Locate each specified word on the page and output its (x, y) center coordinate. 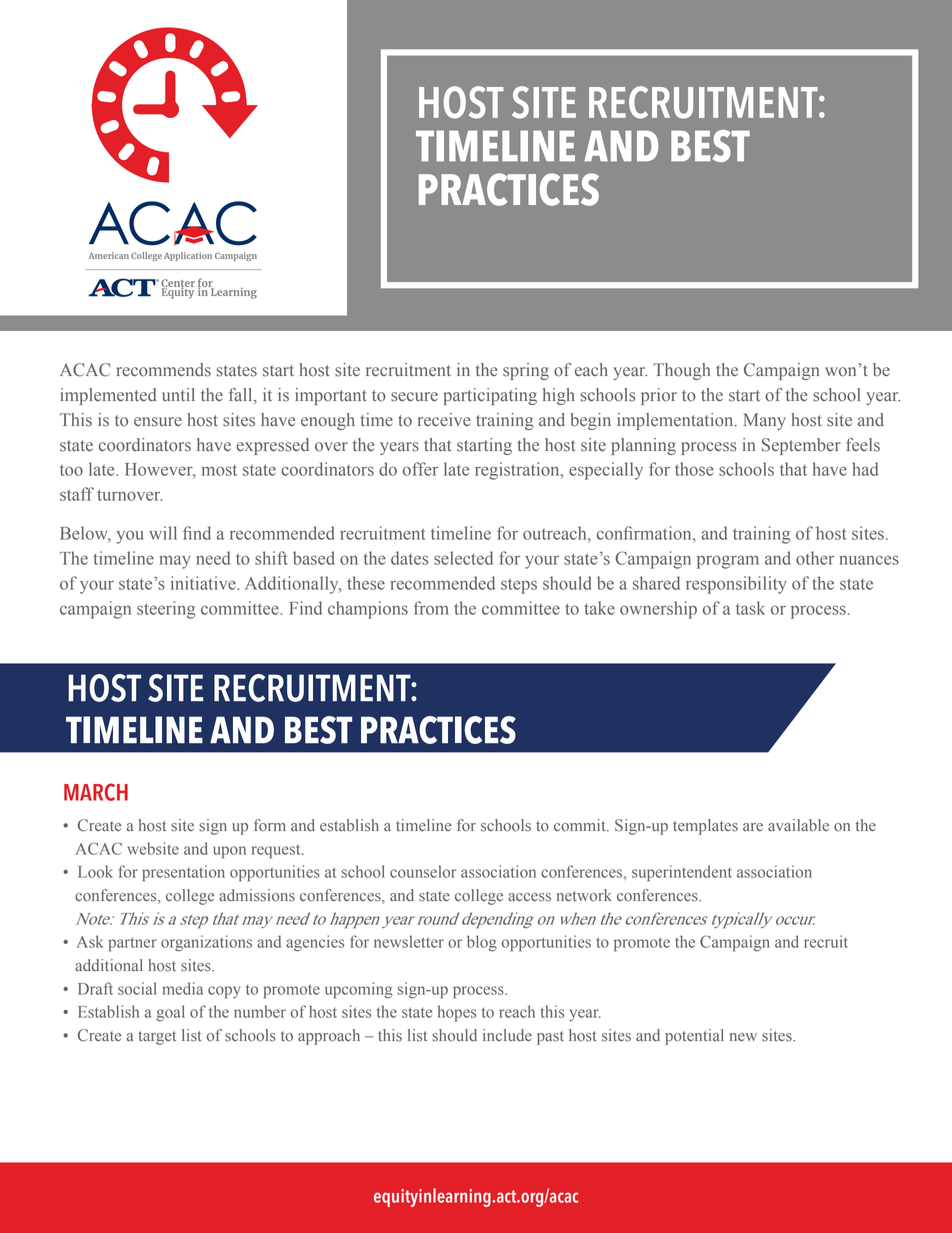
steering (166, 610)
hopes (457, 1013)
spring (526, 371)
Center (178, 284)
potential (694, 1037)
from (431, 608)
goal (170, 1013)
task (750, 608)
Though (681, 371)
